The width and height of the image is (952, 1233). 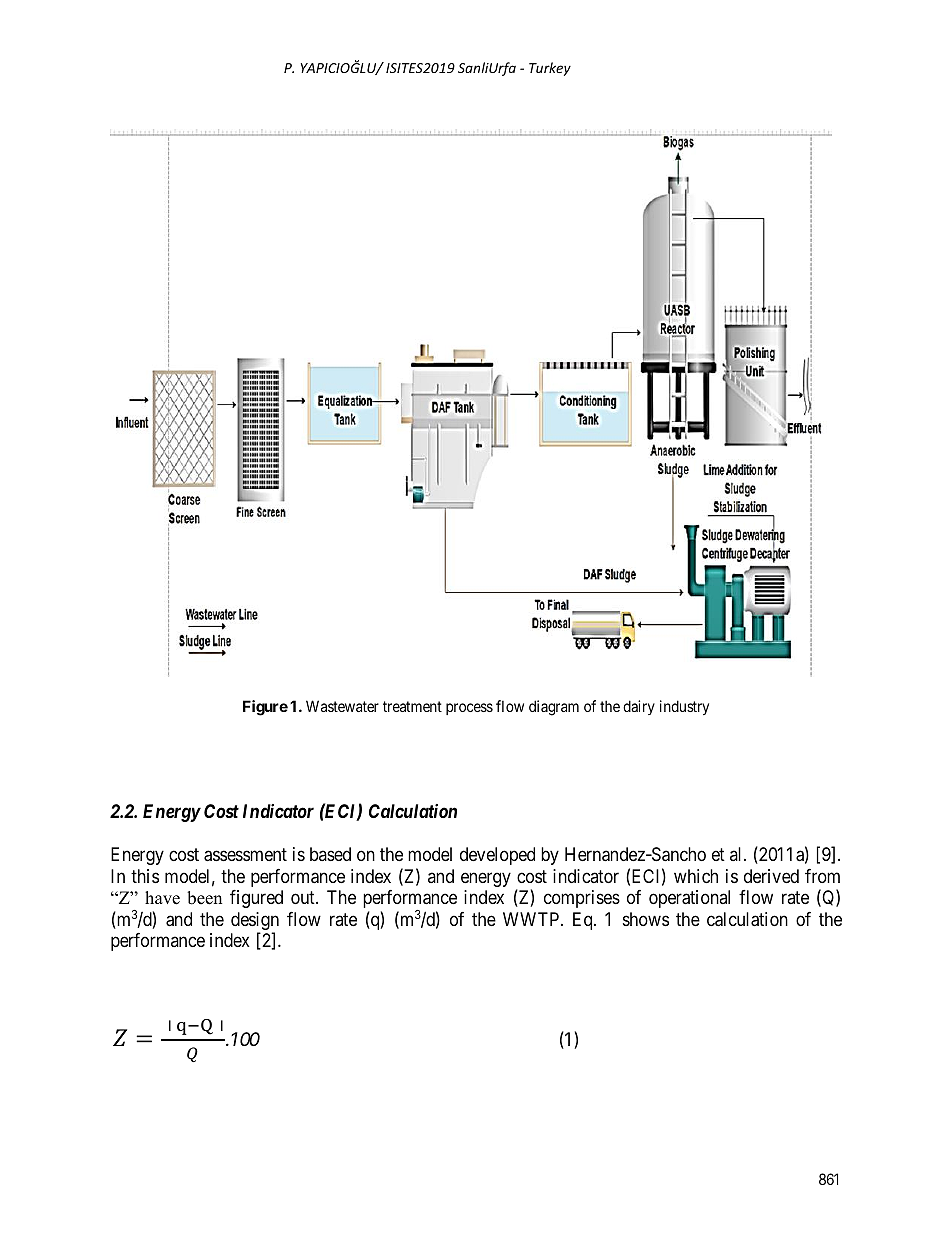 What do you see at coordinates (550, 69) in the image?
I see `Turkey` at bounding box center [550, 69].
